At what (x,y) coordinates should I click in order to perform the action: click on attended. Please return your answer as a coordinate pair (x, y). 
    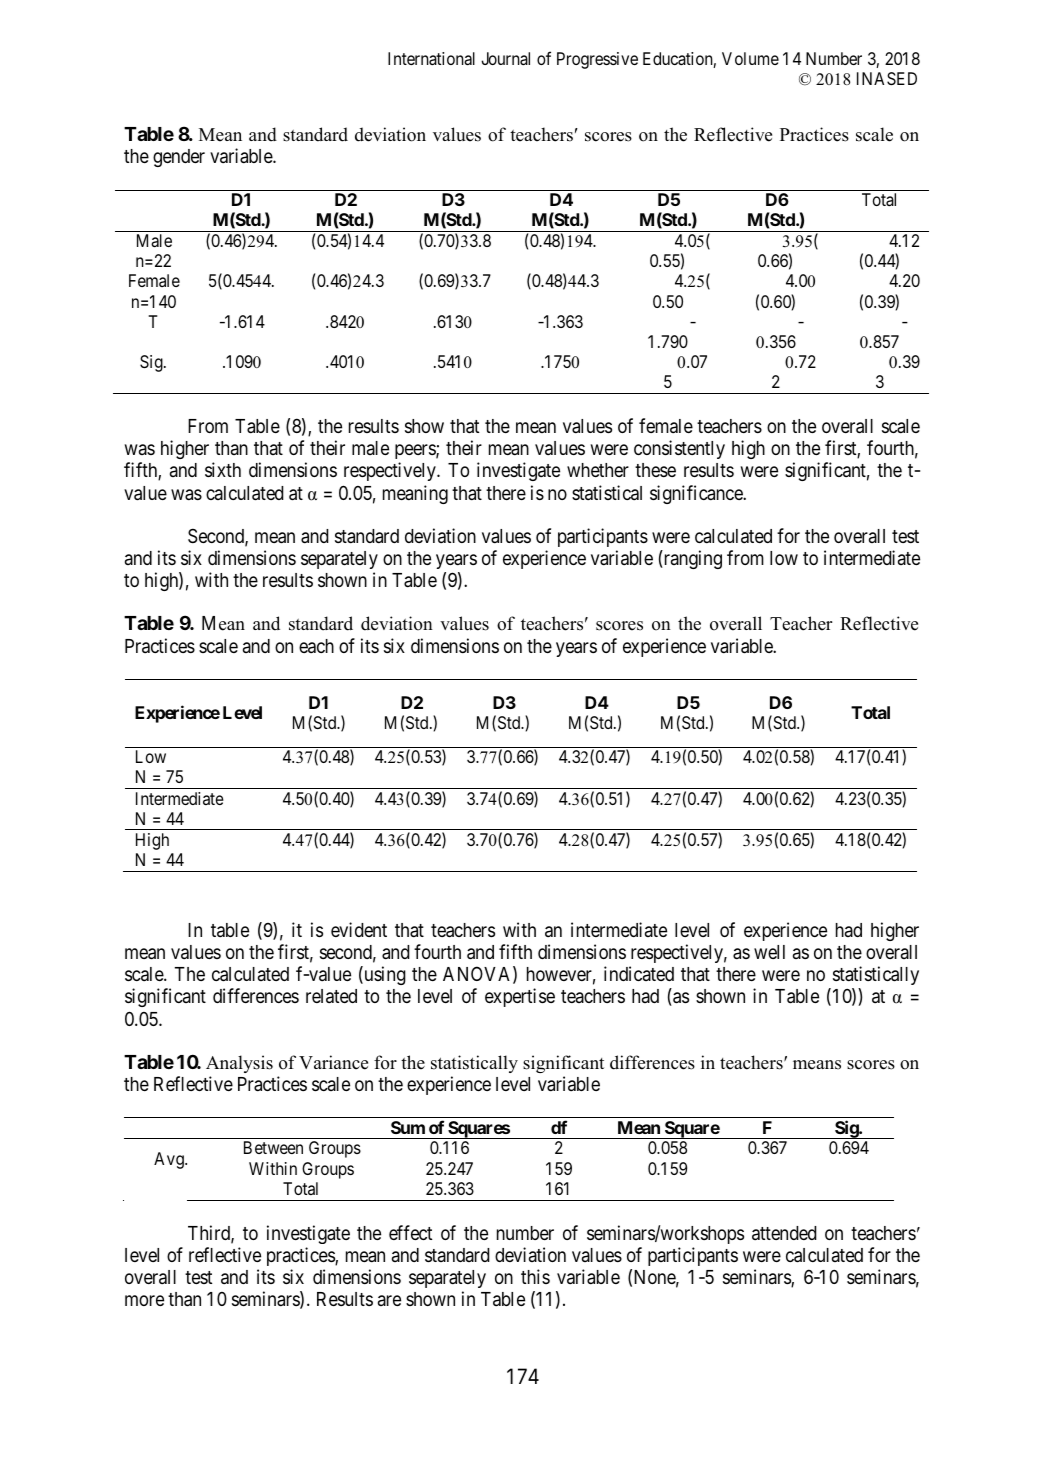
    Looking at the image, I should click on (784, 1233).
